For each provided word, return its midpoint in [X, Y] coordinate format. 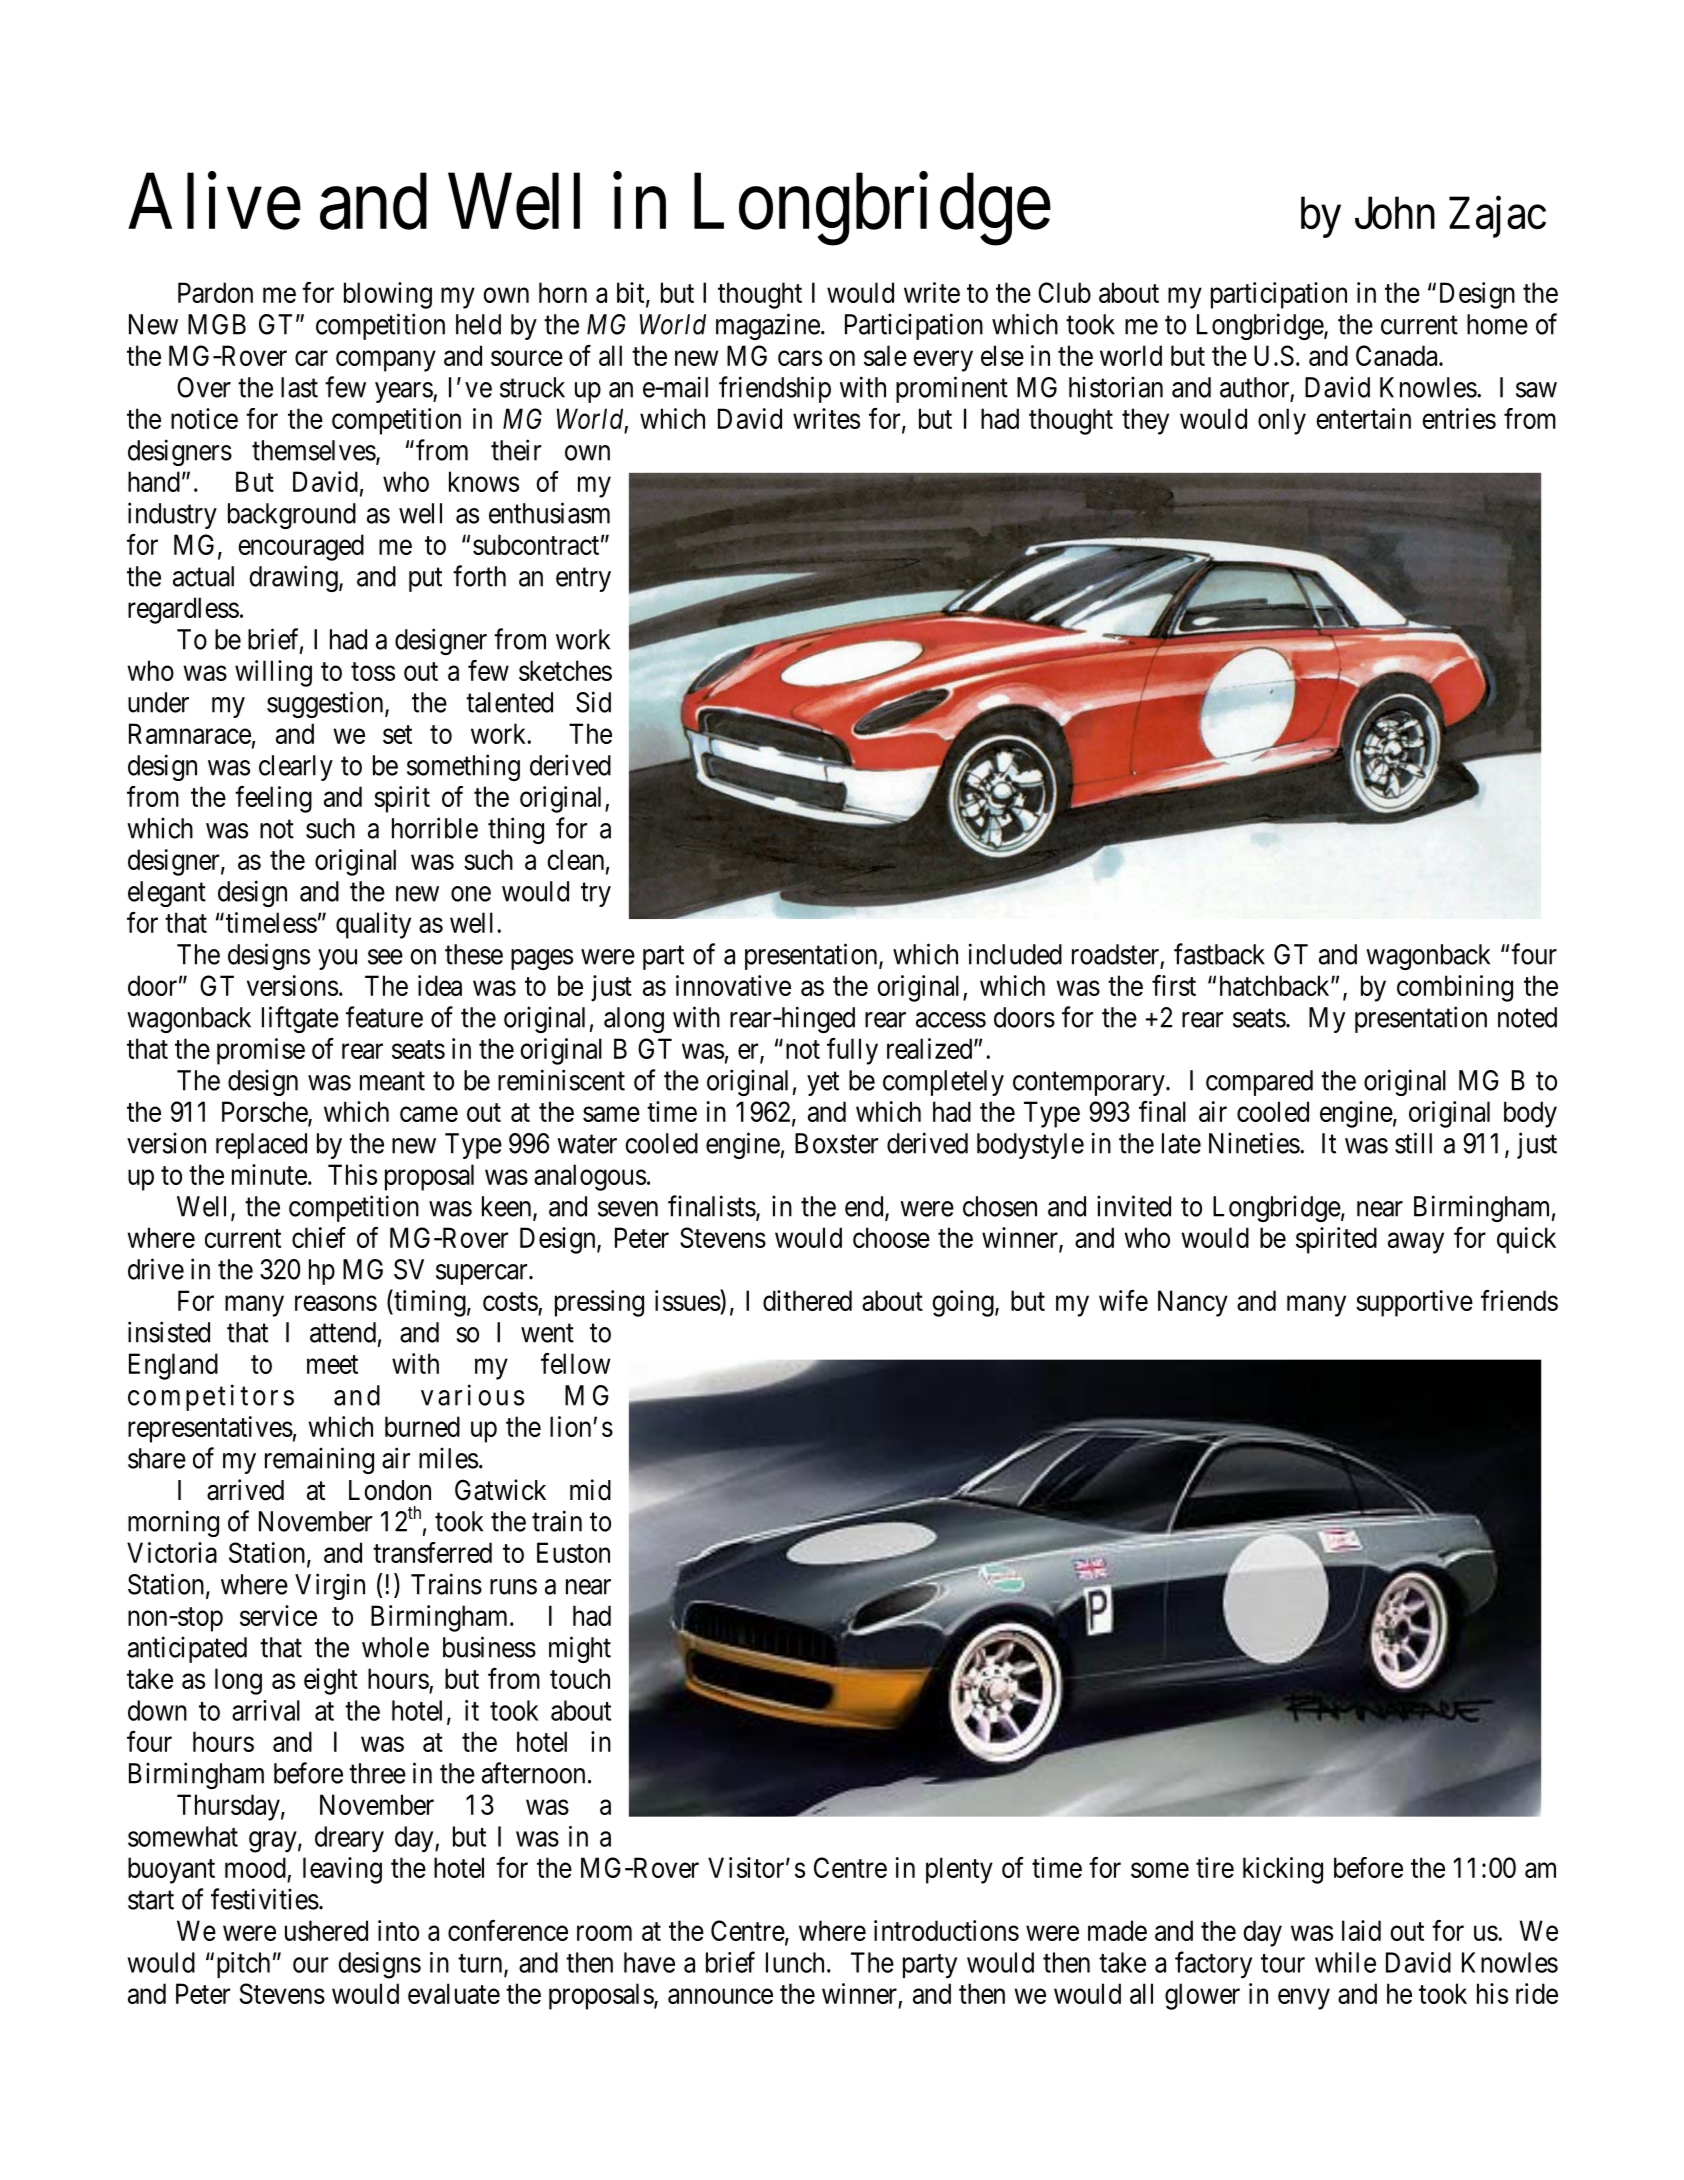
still [1413, 1143]
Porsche [265, 1113]
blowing [388, 295]
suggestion [326, 704]
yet [823, 1084]
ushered [326, 1930]
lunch [795, 1962]
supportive [1414, 1303]
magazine [768, 326]
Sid [593, 702]
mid [590, 1490]
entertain [1363, 418]
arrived [245, 1490]
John [1395, 213]
